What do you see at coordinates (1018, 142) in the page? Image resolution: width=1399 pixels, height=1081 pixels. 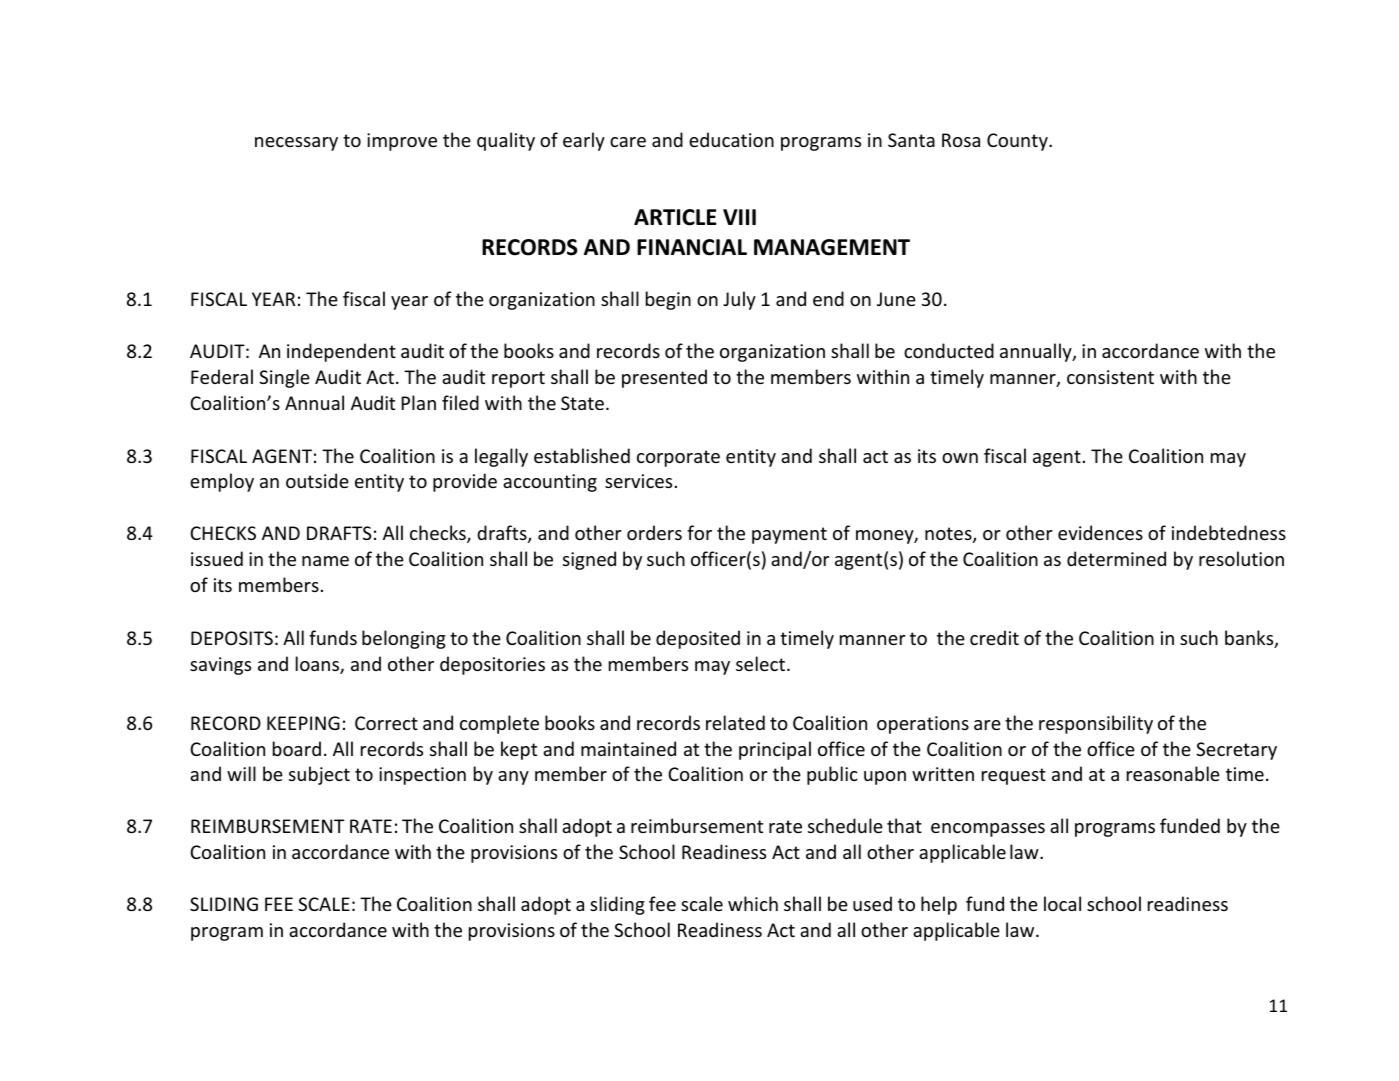 I see `County` at bounding box center [1018, 142].
